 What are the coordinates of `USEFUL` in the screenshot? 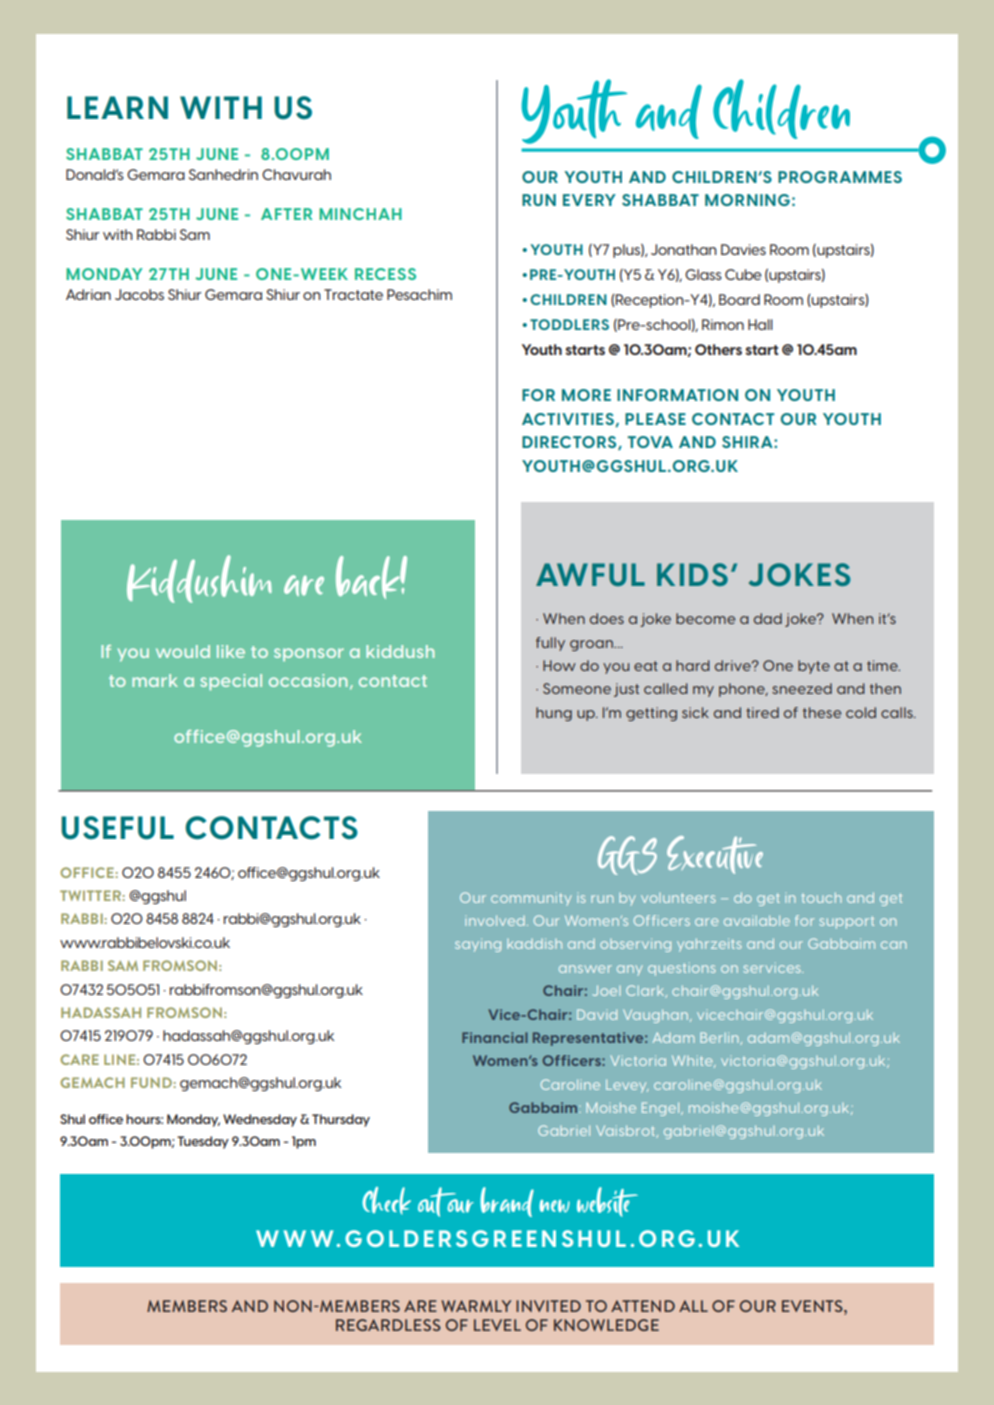 It's located at (117, 828).
